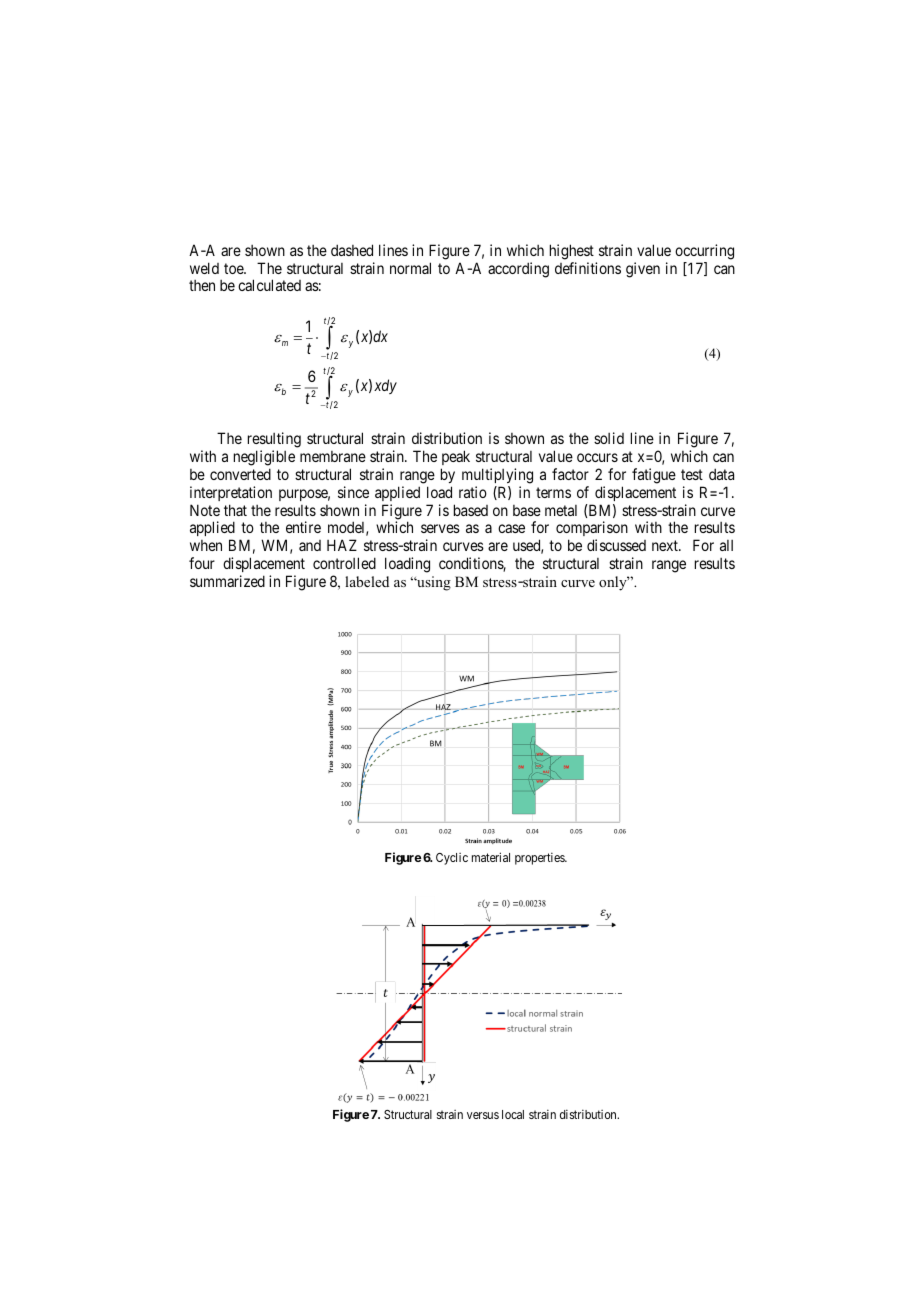 The image size is (924, 1308). I want to click on summarized, so click(227, 581).
